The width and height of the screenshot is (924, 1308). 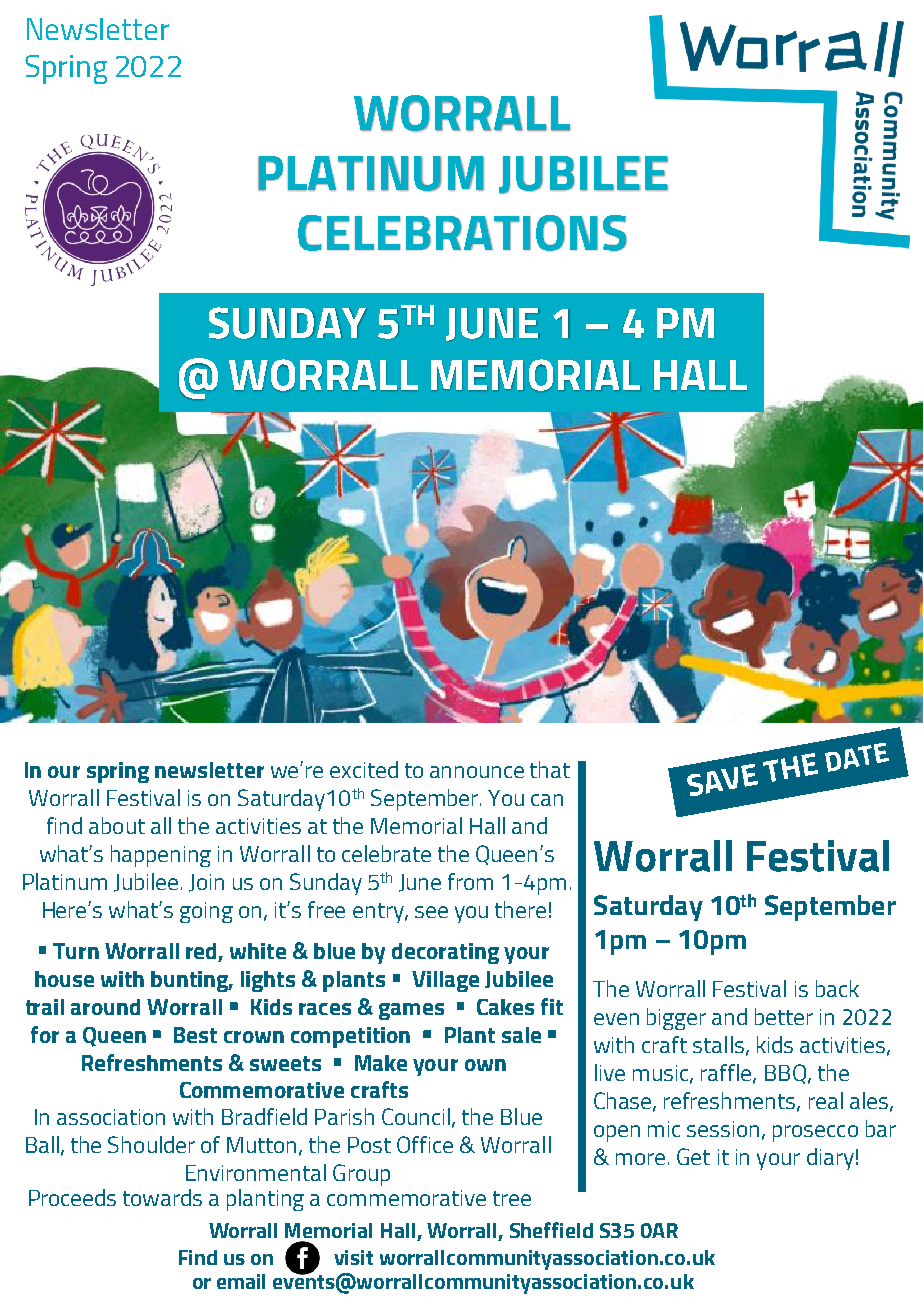 What do you see at coordinates (206, 912) in the screenshot?
I see `going` at bounding box center [206, 912].
